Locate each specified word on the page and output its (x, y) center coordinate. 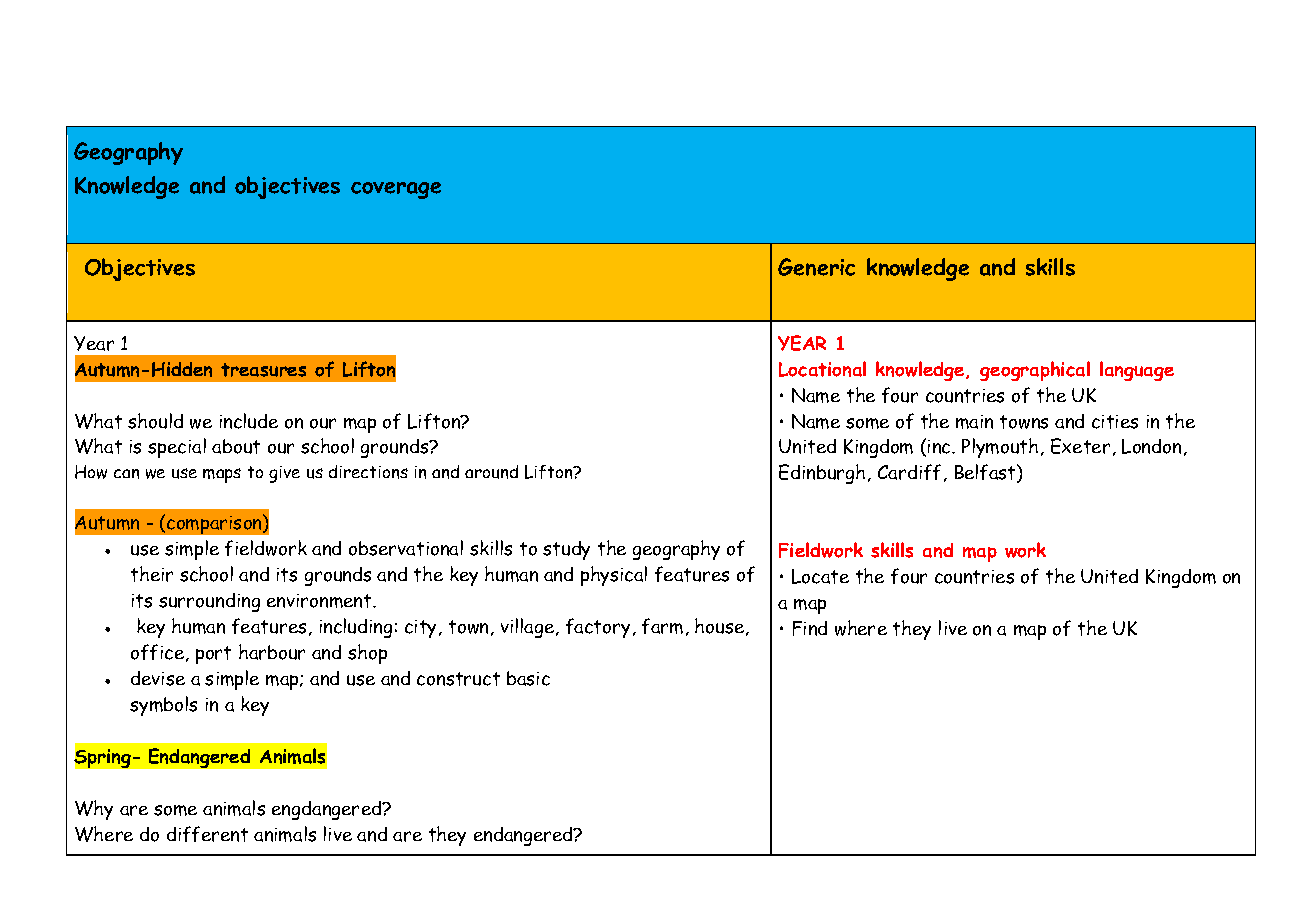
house (721, 627)
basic (528, 678)
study (566, 550)
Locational (822, 369)
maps (222, 475)
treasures (263, 370)
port (213, 655)
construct (458, 679)
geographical (1035, 371)
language (1137, 371)
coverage (396, 190)
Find (810, 628)
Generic (816, 267)
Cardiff (909, 472)
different (207, 834)
